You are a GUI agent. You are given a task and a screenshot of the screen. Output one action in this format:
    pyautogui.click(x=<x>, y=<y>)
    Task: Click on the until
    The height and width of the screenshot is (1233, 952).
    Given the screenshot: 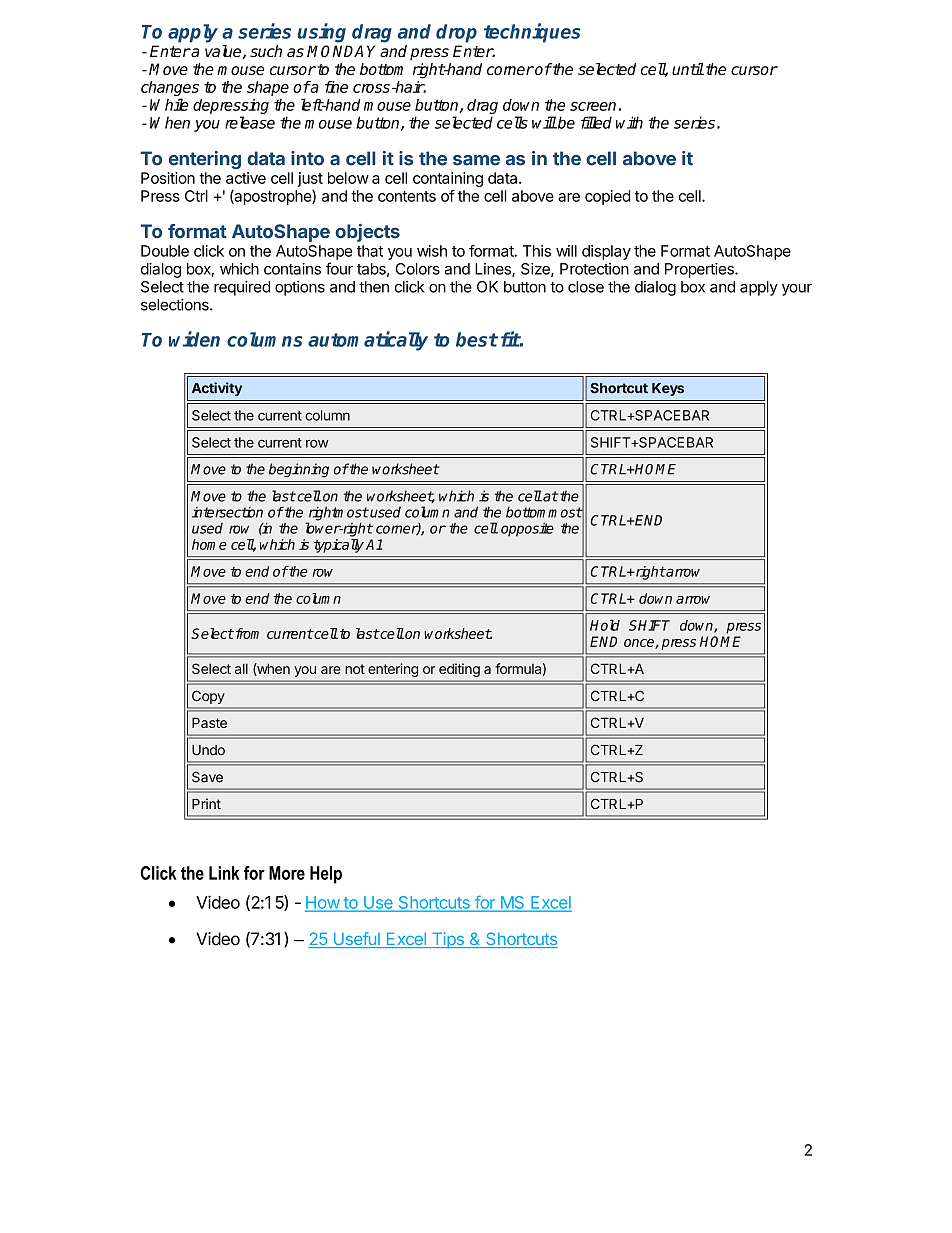 What is the action you would take?
    pyautogui.click(x=688, y=69)
